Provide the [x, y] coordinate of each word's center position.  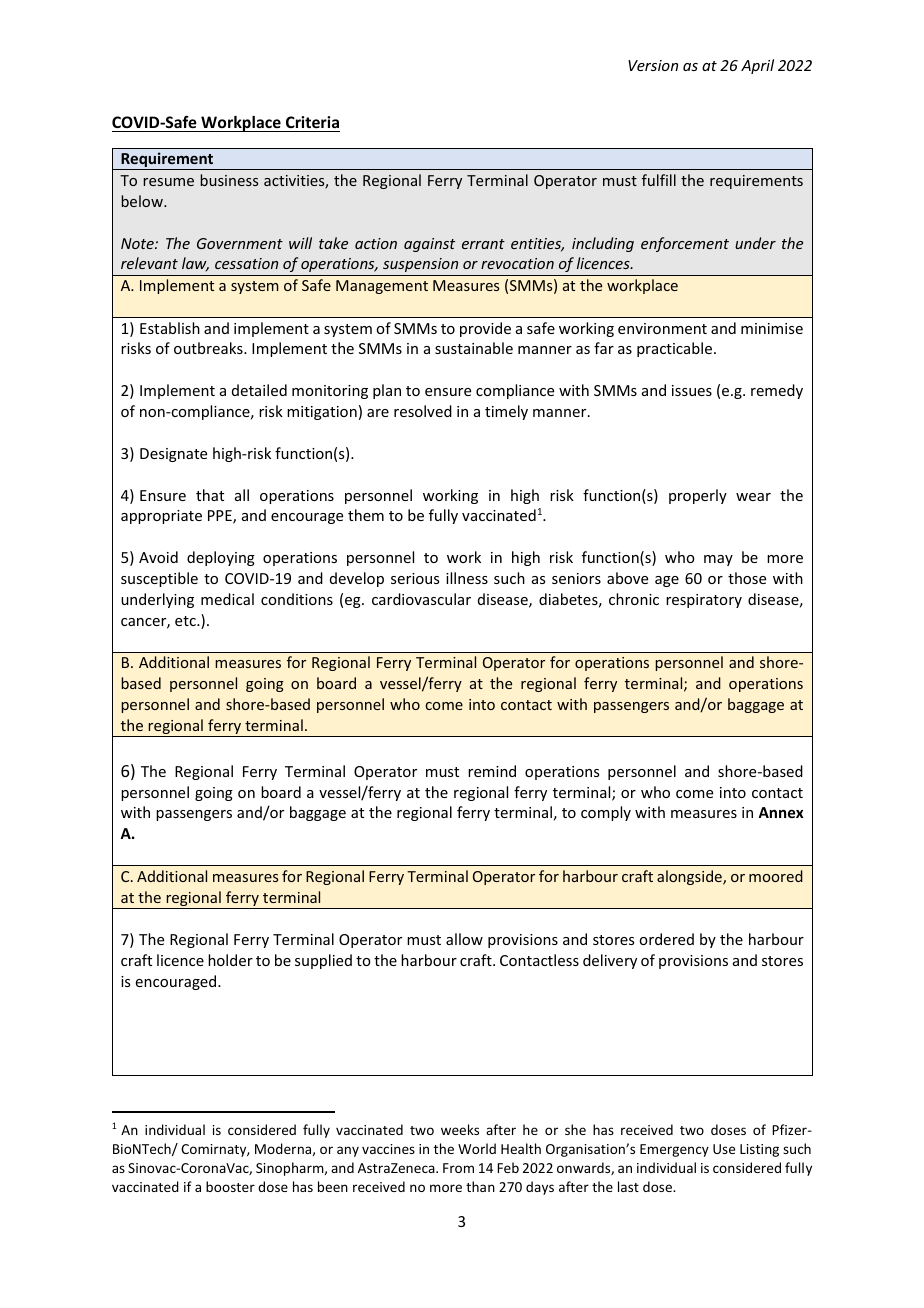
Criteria [312, 122]
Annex [781, 812]
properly [698, 496]
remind [492, 771]
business [229, 180]
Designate [173, 455]
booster [230, 1186]
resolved [423, 411]
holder [230, 960]
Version [653, 65]
